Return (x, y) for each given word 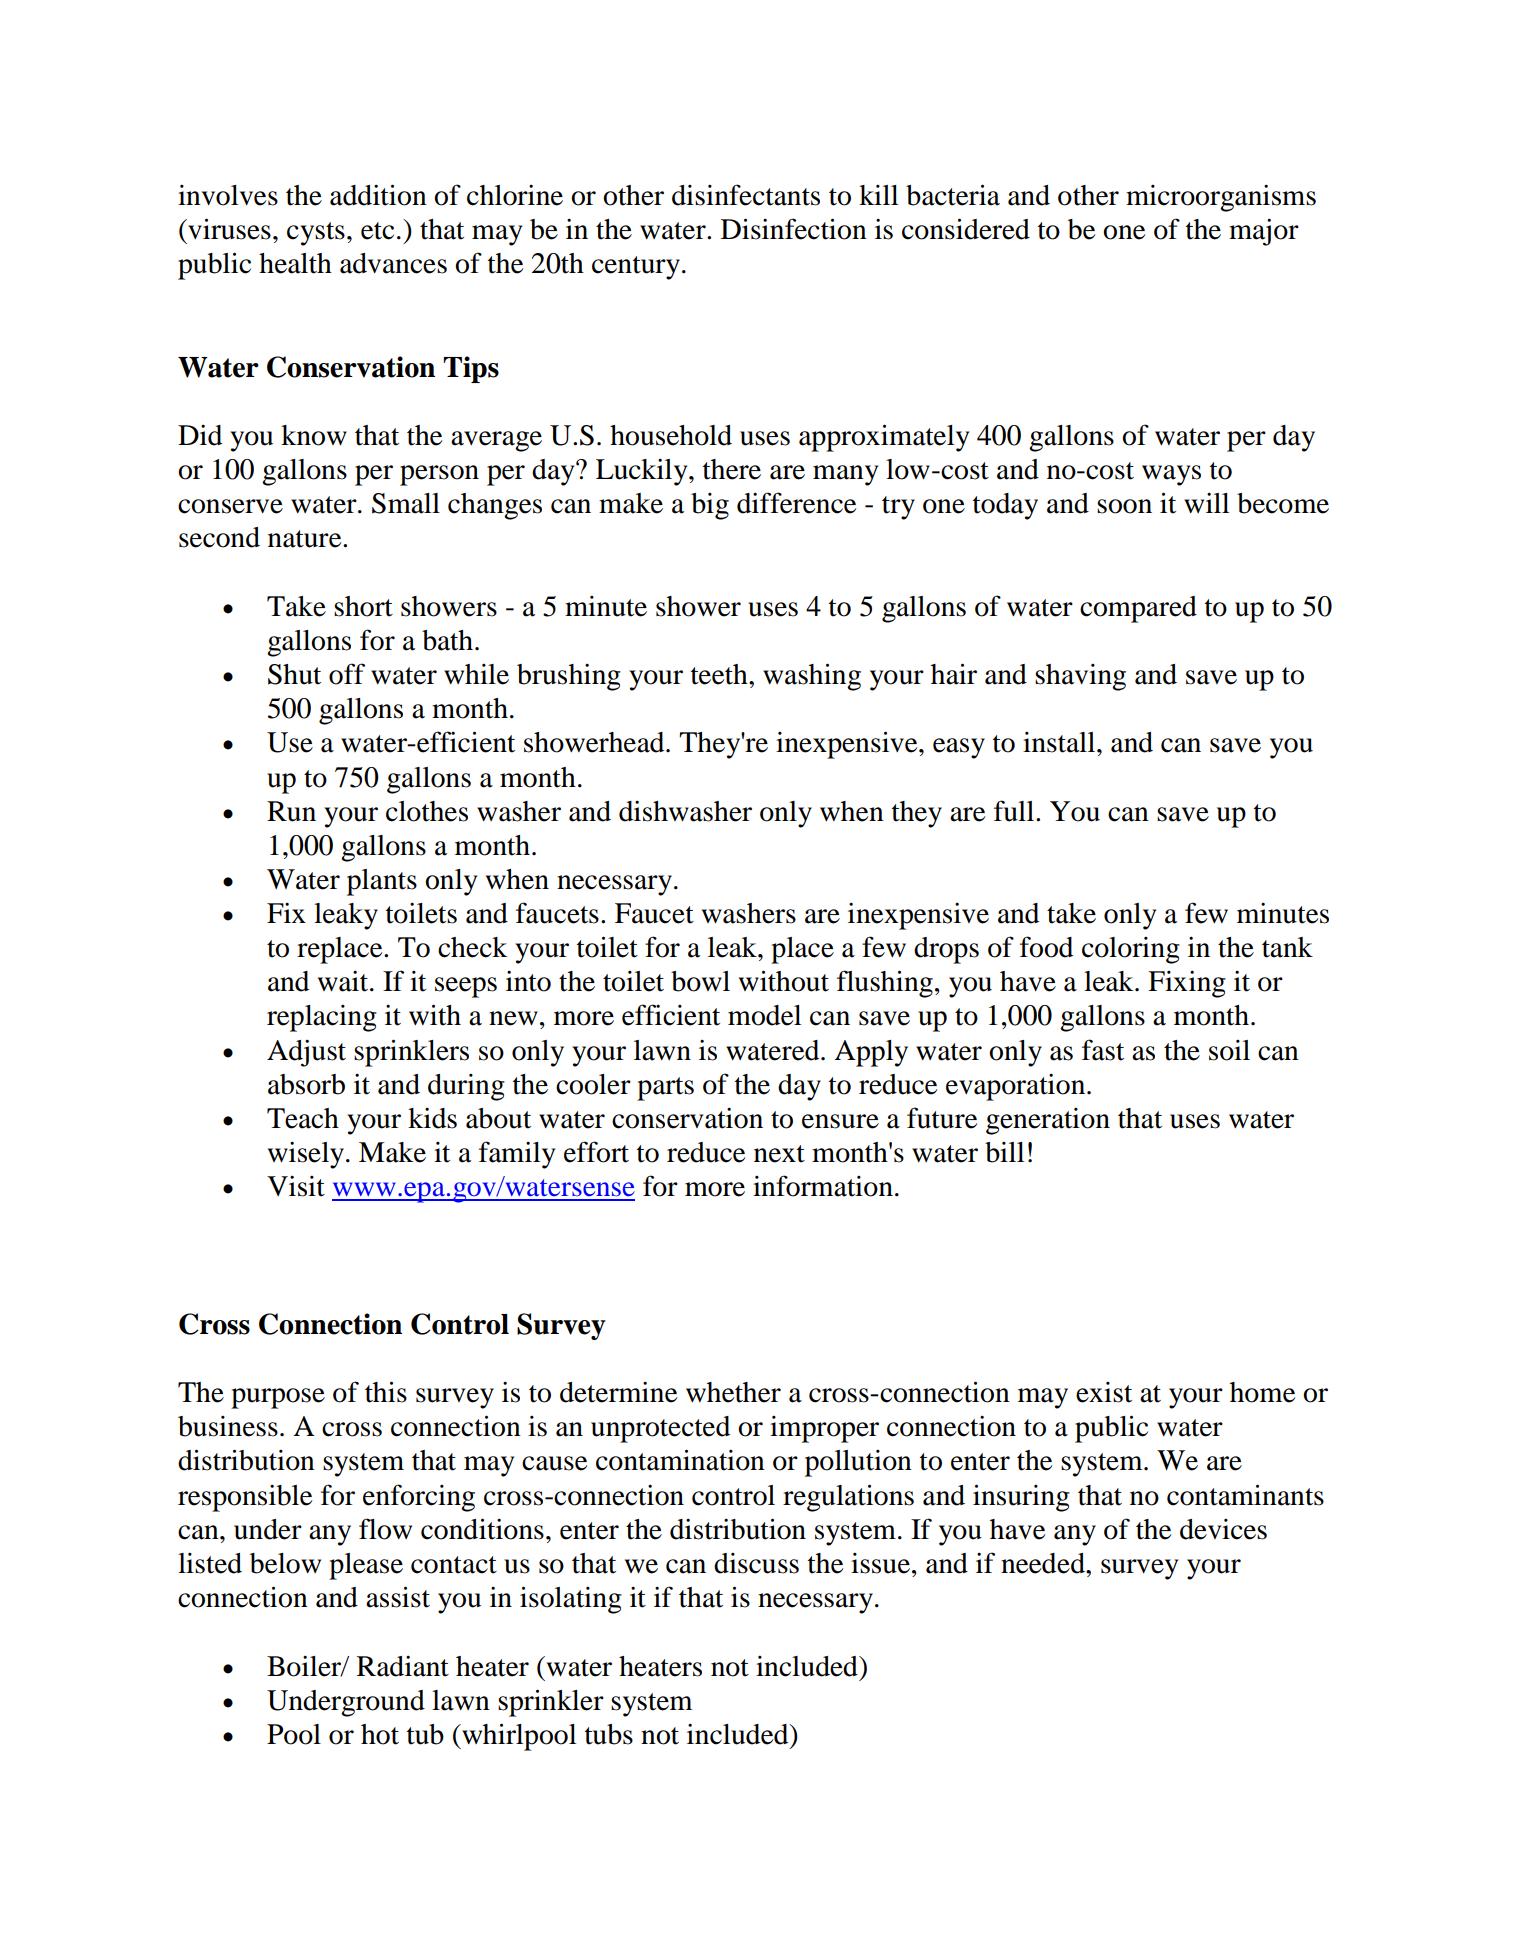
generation (1048, 1121)
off (347, 674)
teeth (720, 674)
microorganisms (1221, 198)
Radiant (403, 1666)
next (779, 1154)
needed (1044, 1563)
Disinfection (794, 229)
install (1060, 742)
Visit (296, 1186)
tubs (609, 1734)
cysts (316, 234)
